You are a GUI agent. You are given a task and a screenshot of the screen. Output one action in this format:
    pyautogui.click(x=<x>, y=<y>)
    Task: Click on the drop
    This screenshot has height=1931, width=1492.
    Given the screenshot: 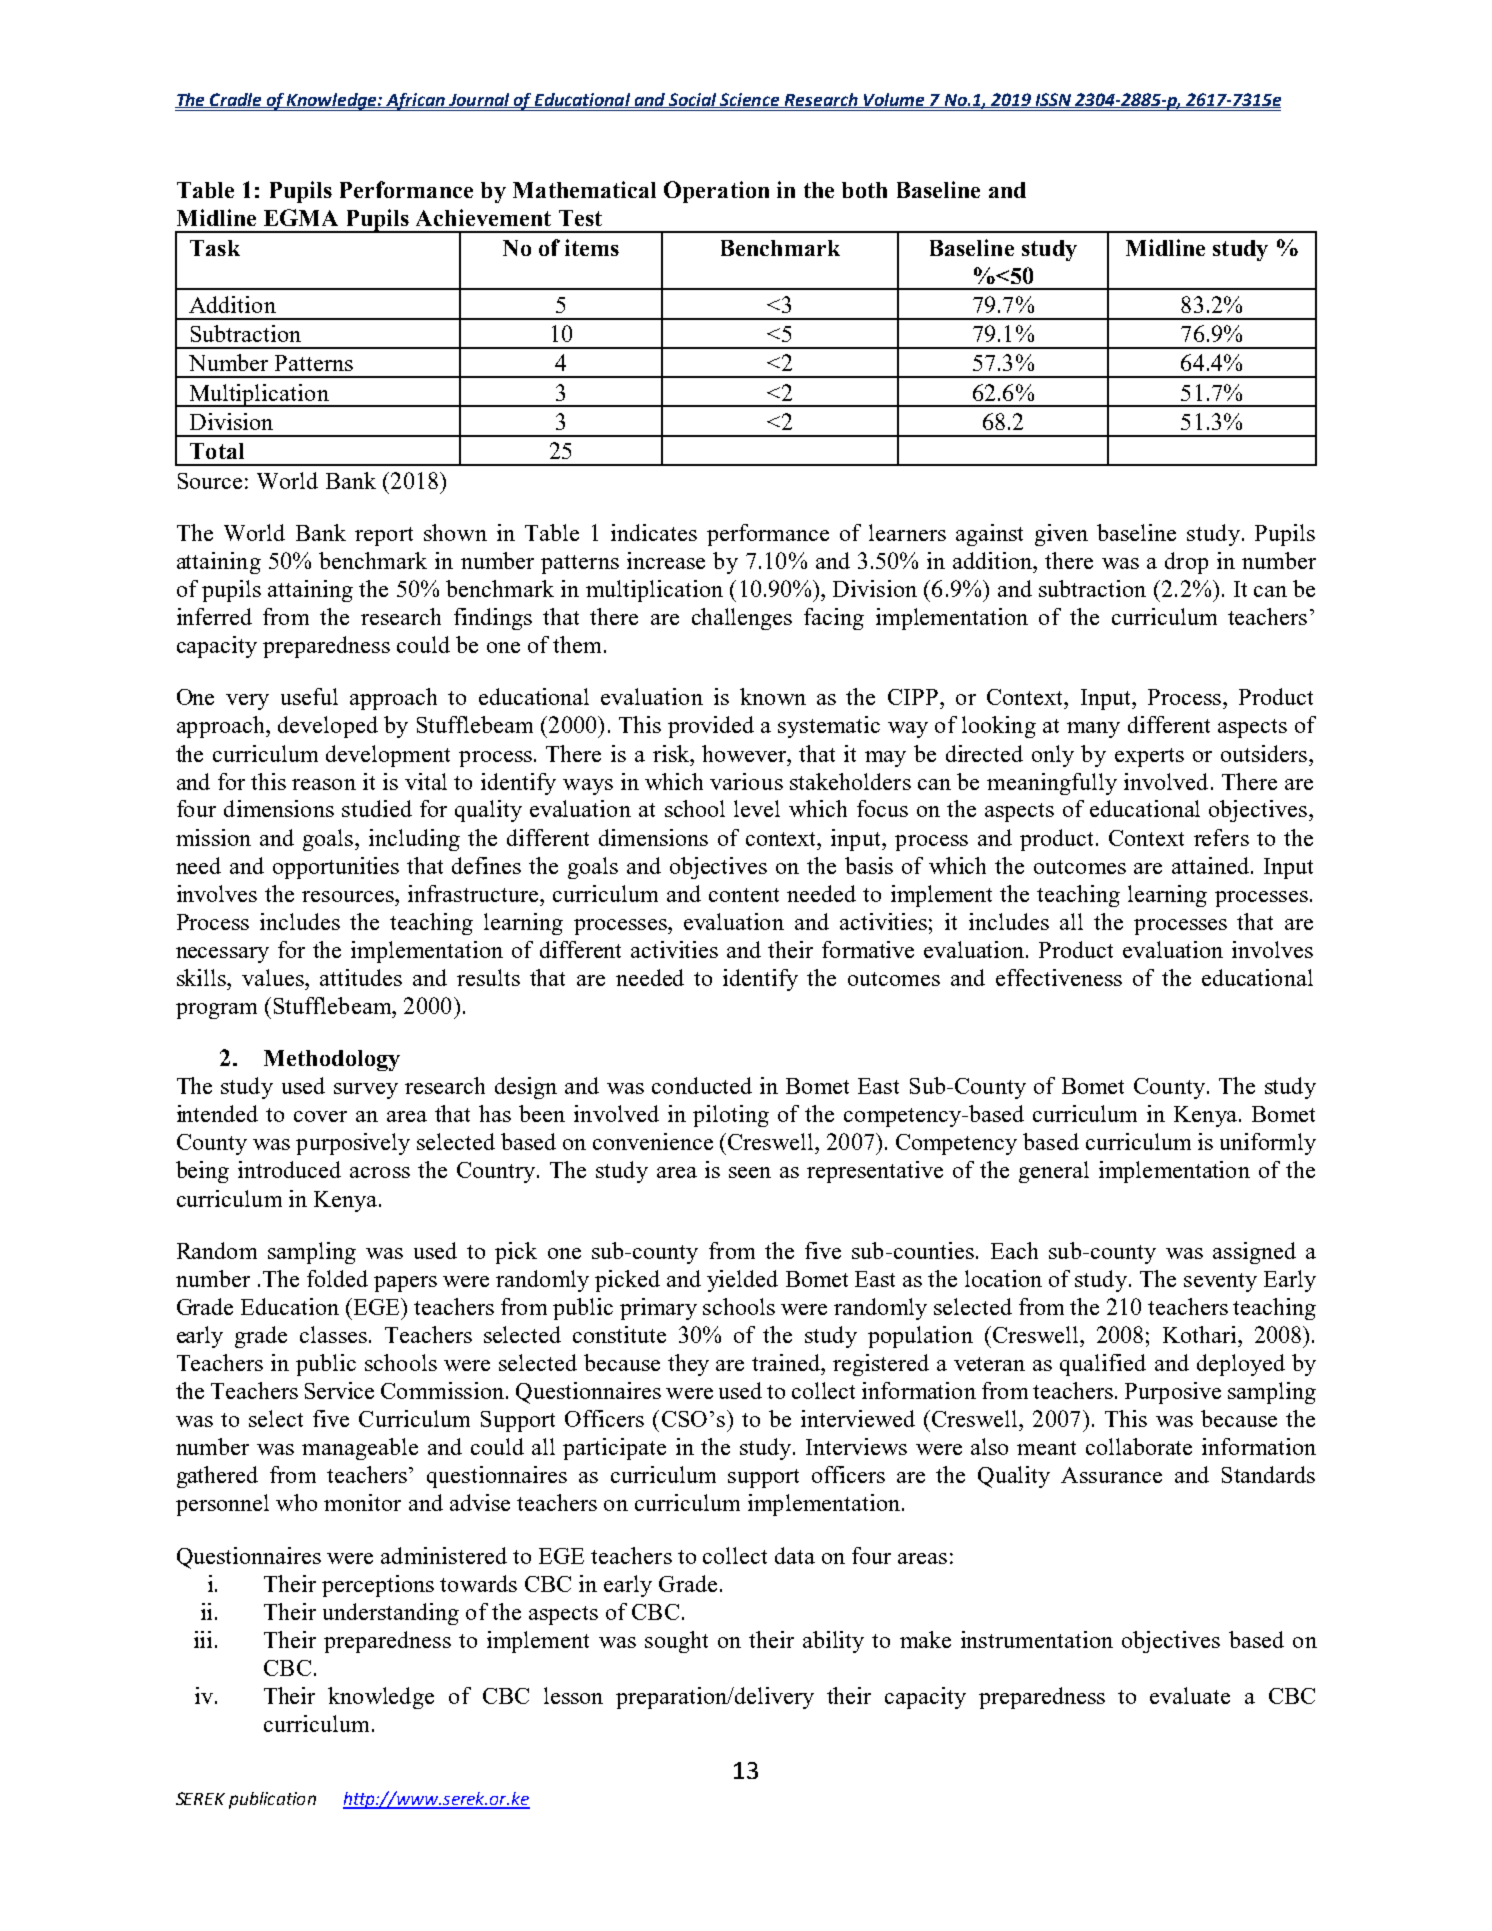 What is the action you would take?
    pyautogui.click(x=1186, y=563)
